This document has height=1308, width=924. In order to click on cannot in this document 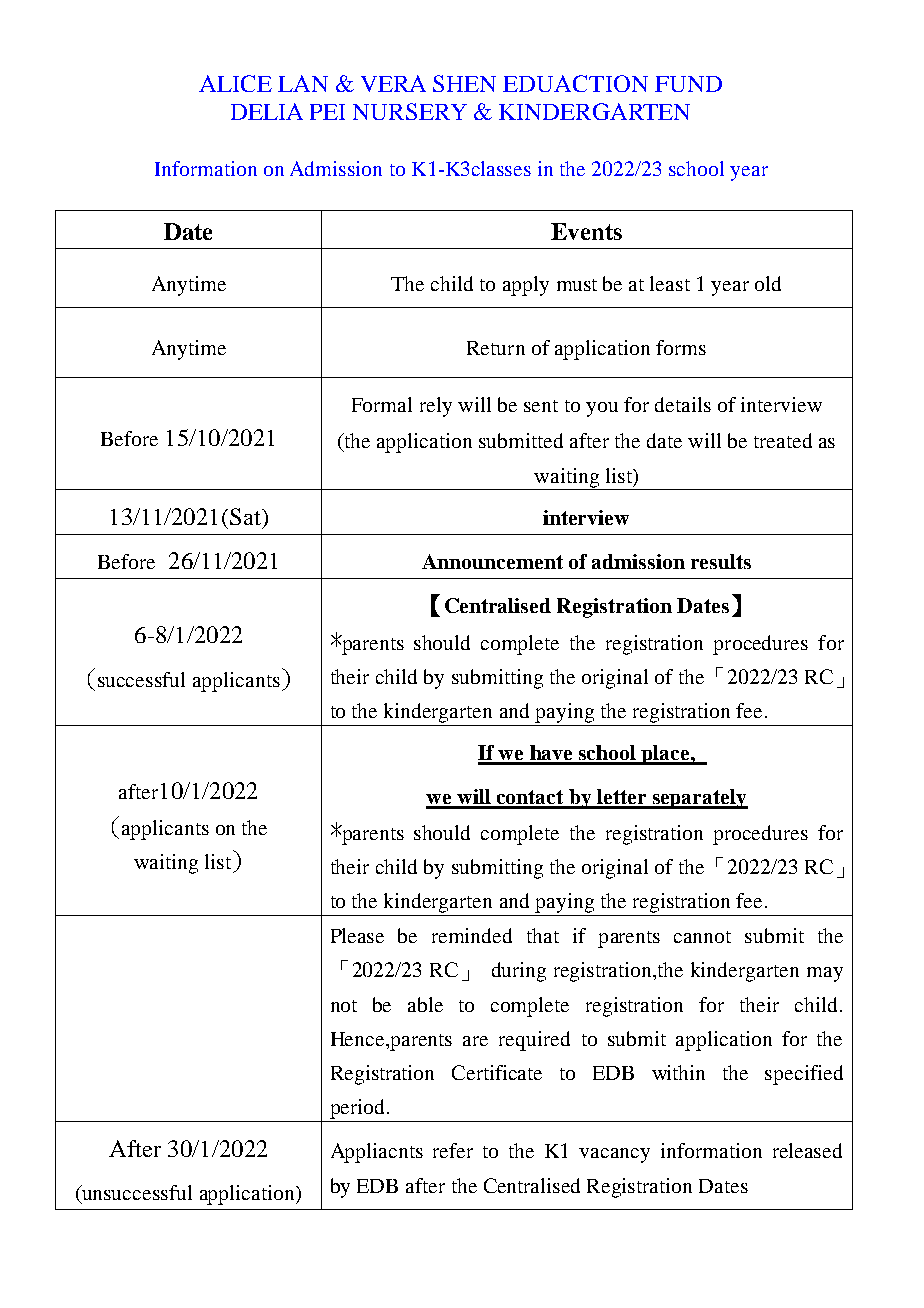, I will do `click(702, 937)`.
